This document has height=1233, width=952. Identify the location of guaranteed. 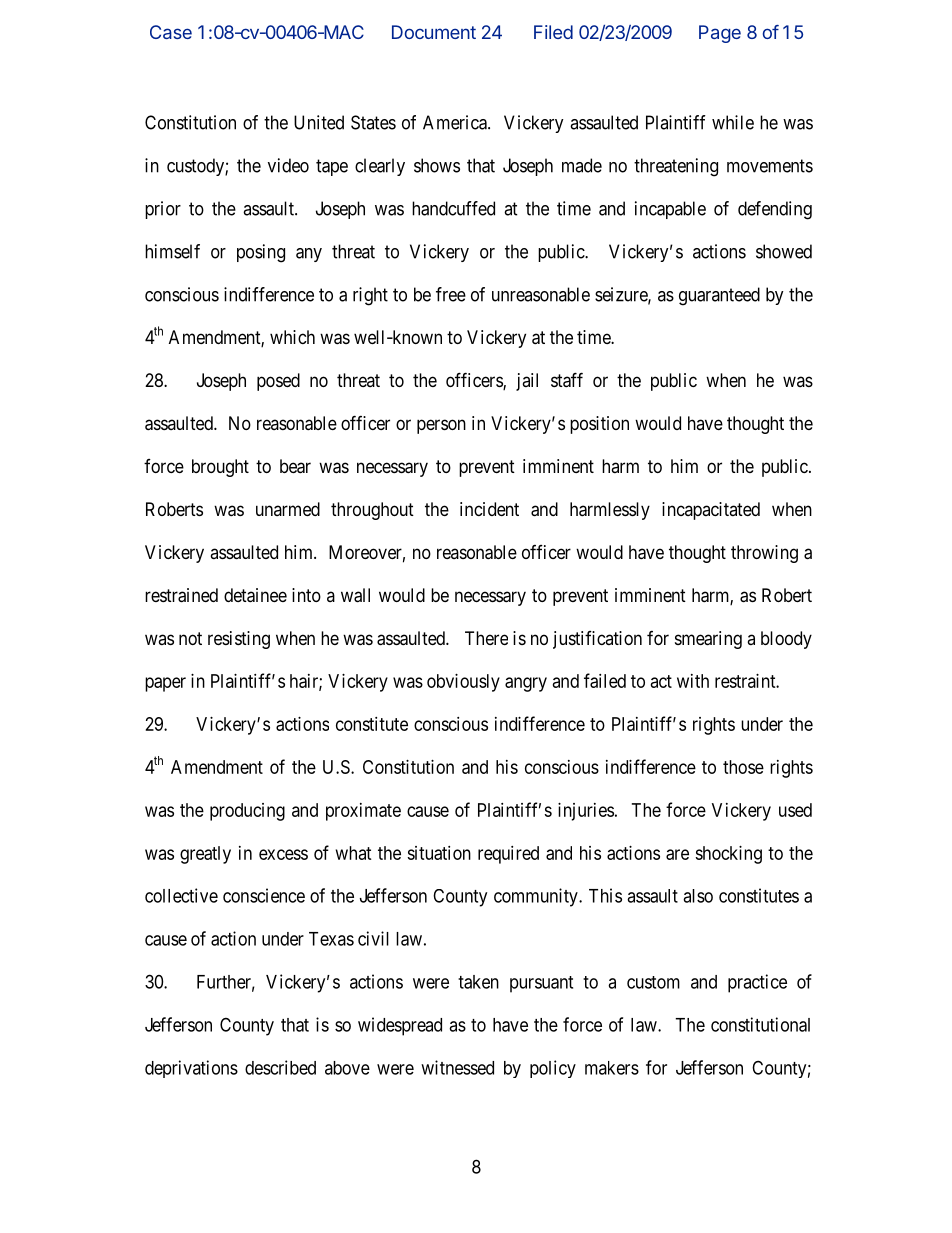
(719, 296).
